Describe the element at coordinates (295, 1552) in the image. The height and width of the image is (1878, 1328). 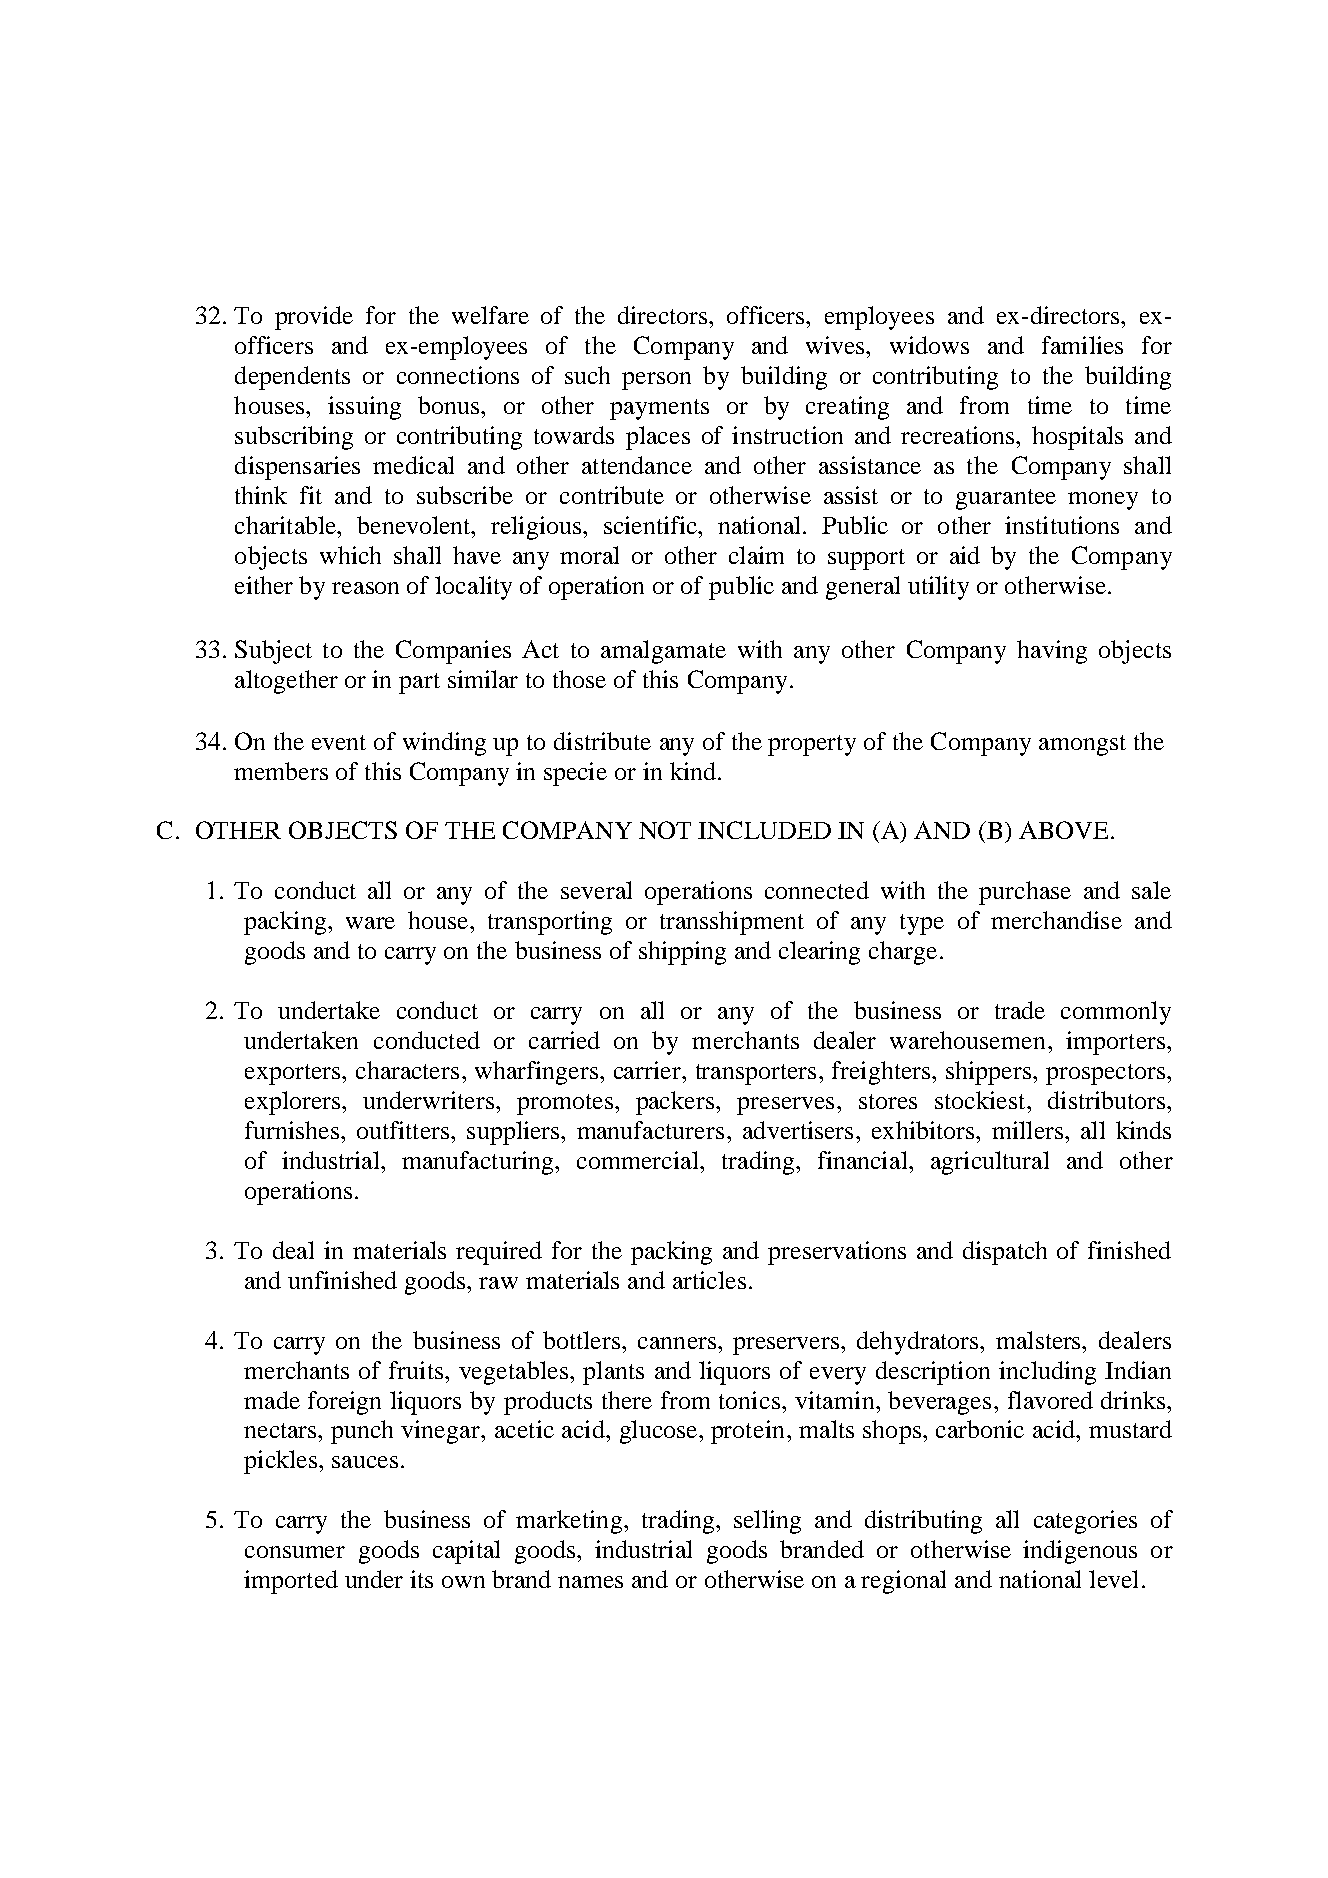
I see `consumer` at that location.
